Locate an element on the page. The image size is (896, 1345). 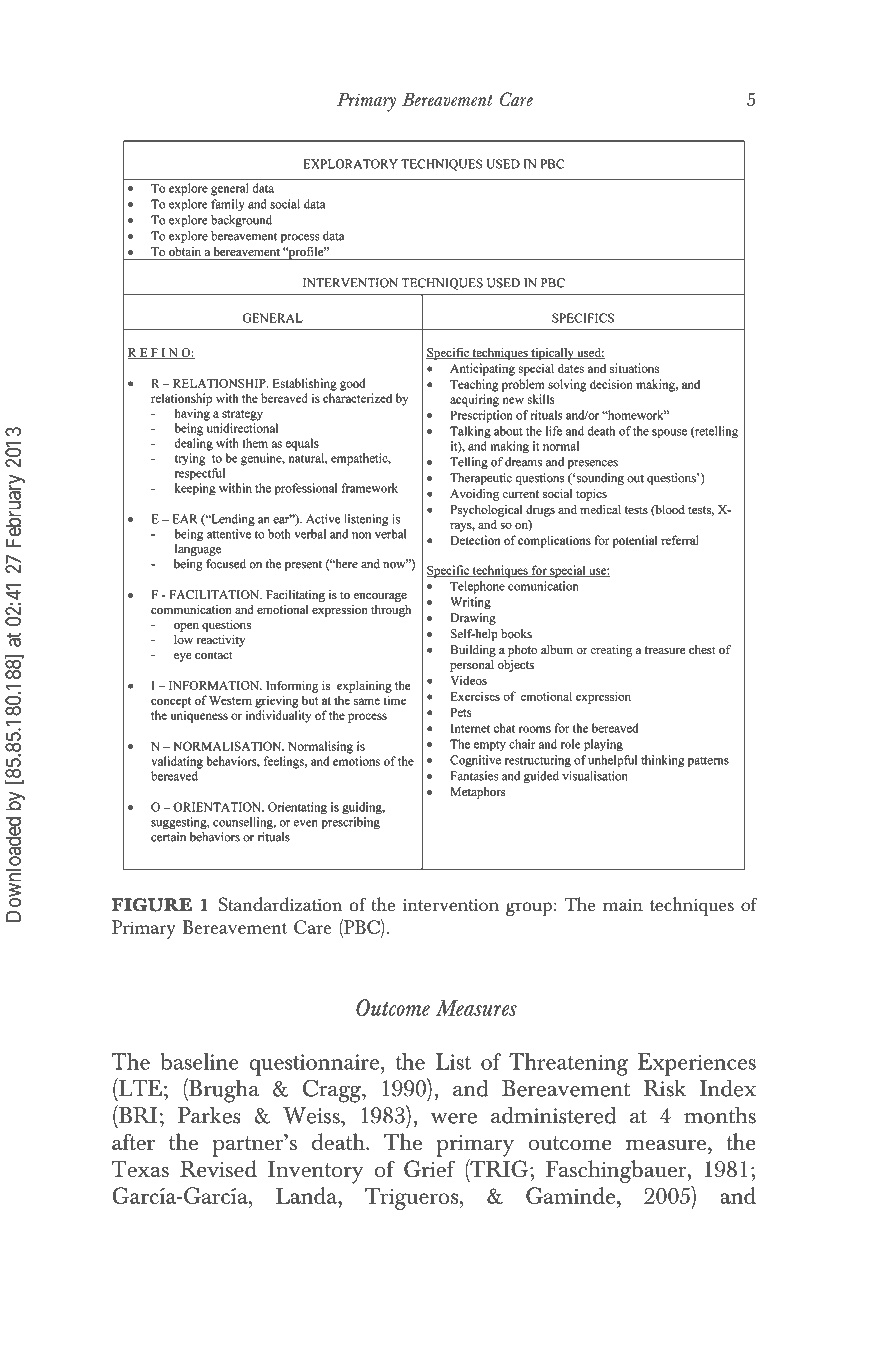
Risk is located at coordinates (665, 1088).
